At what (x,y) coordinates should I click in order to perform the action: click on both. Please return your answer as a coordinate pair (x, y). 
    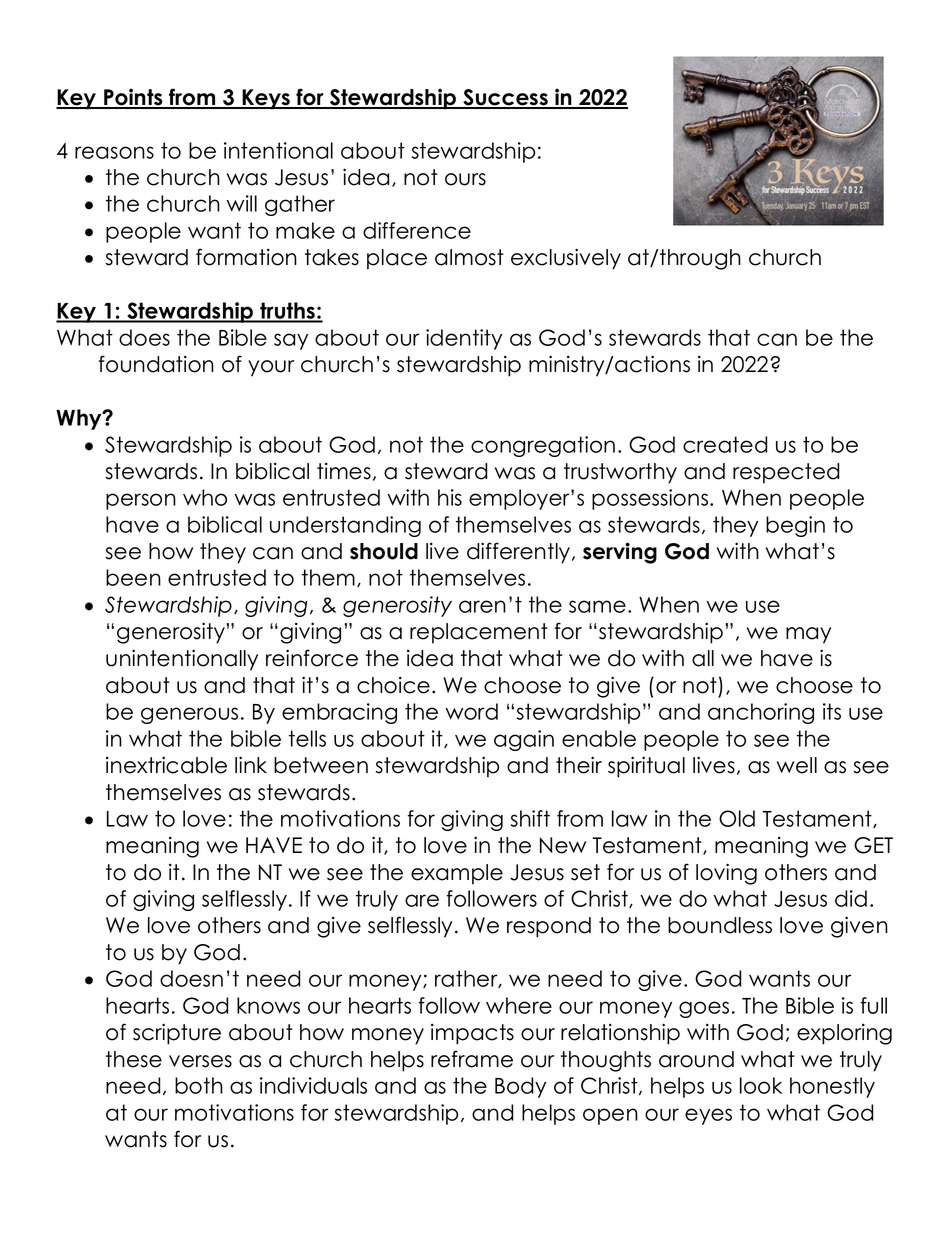
    Looking at the image, I should click on (199, 1085).
